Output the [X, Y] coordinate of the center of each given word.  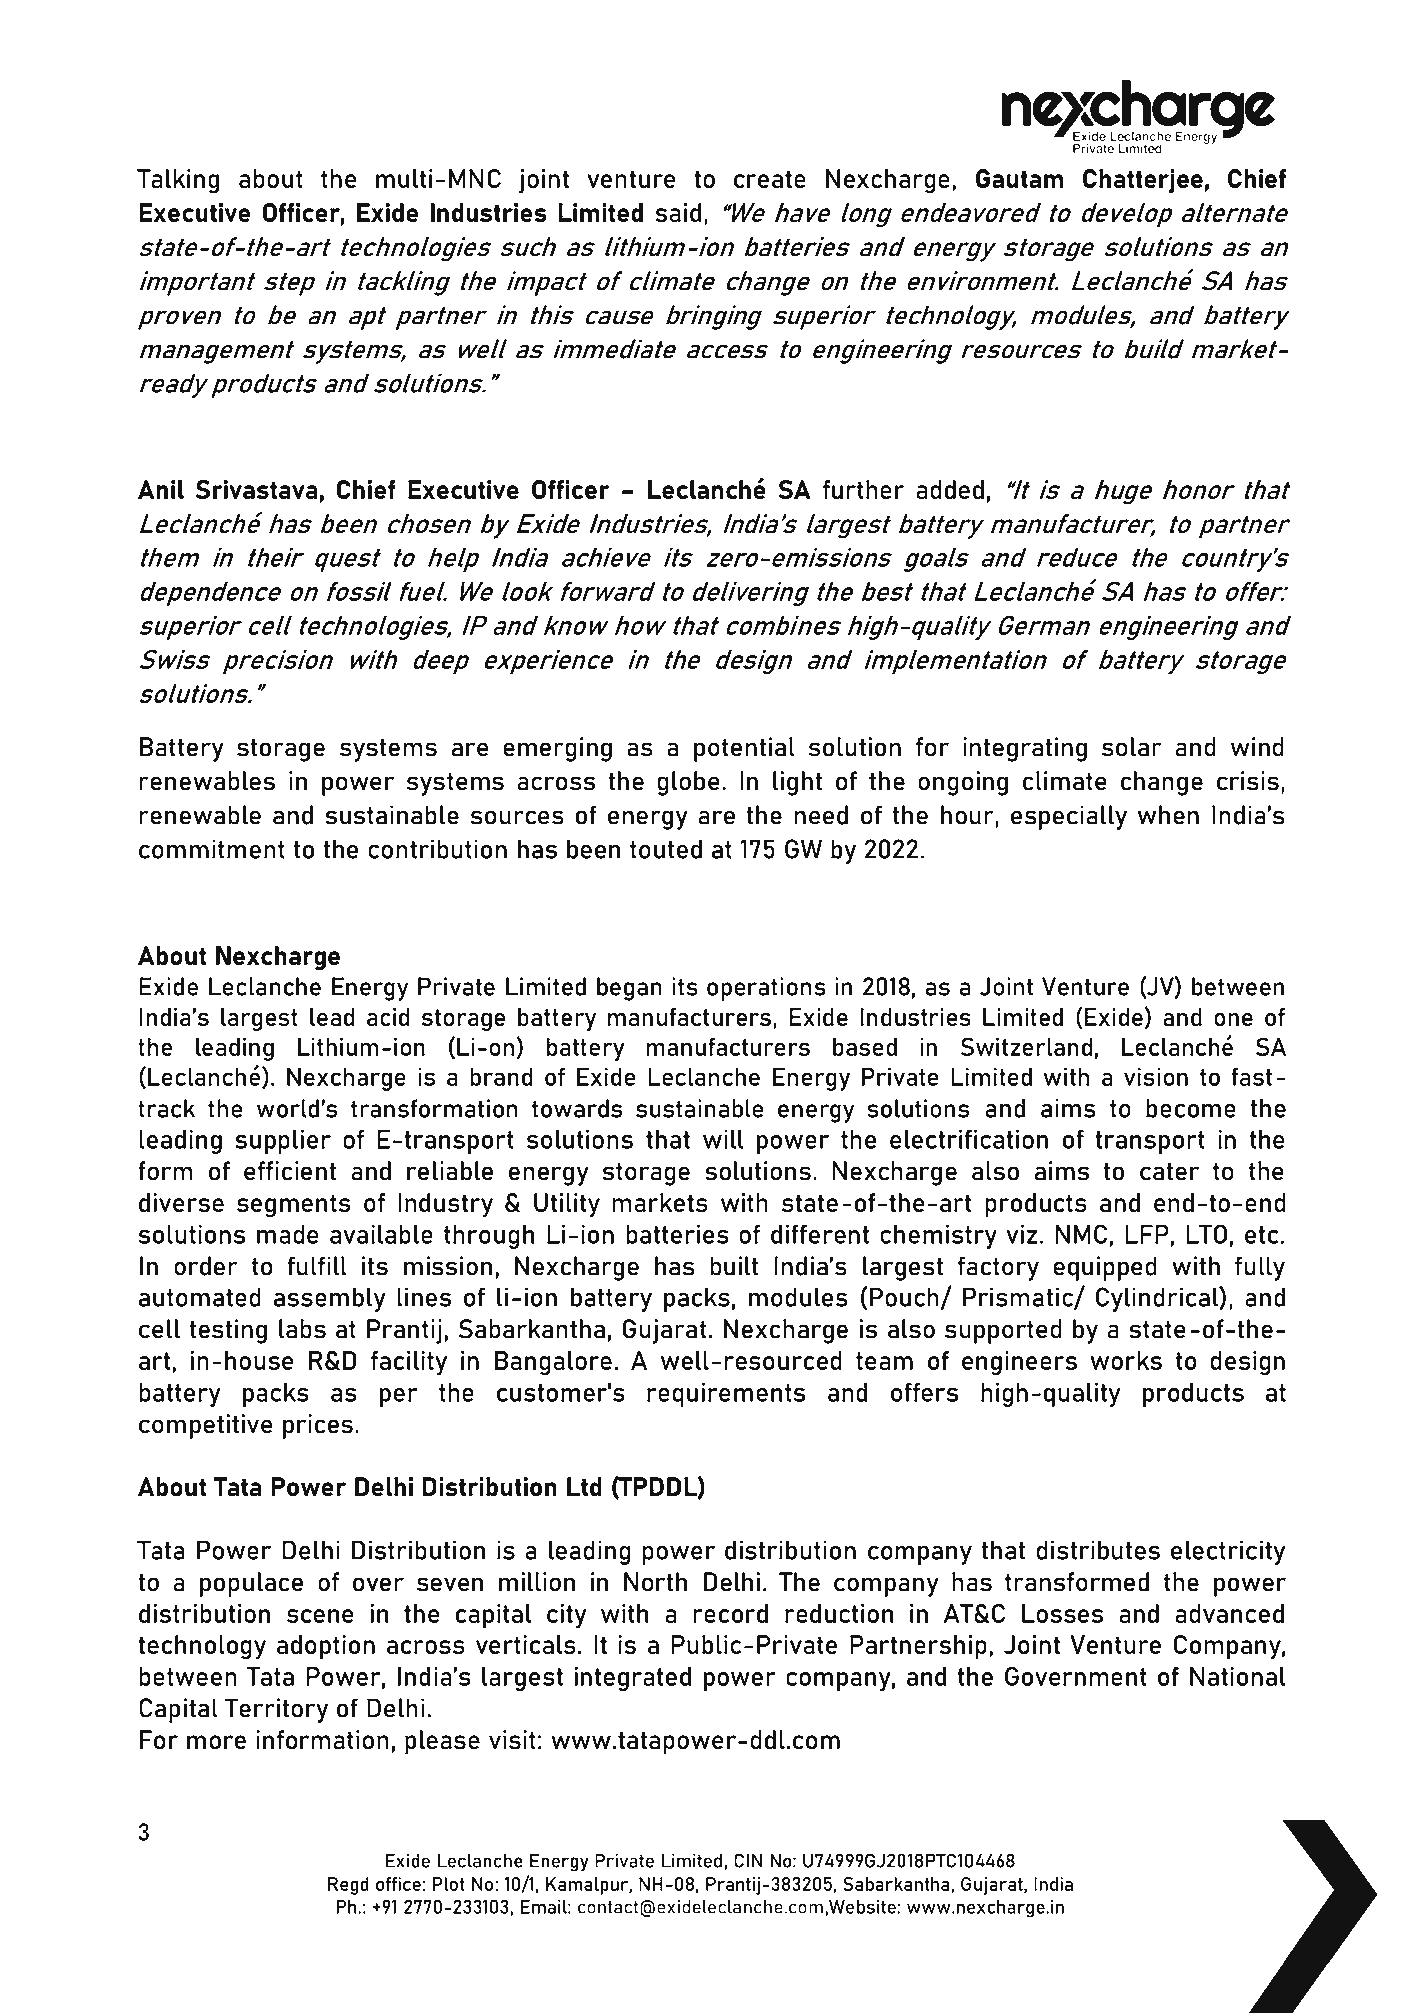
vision [1156, 1076]
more [216, 1742]
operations [766, 989]
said [678, 212]
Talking [178, 181]
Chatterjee [1143, 181]
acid [388, 1017]
